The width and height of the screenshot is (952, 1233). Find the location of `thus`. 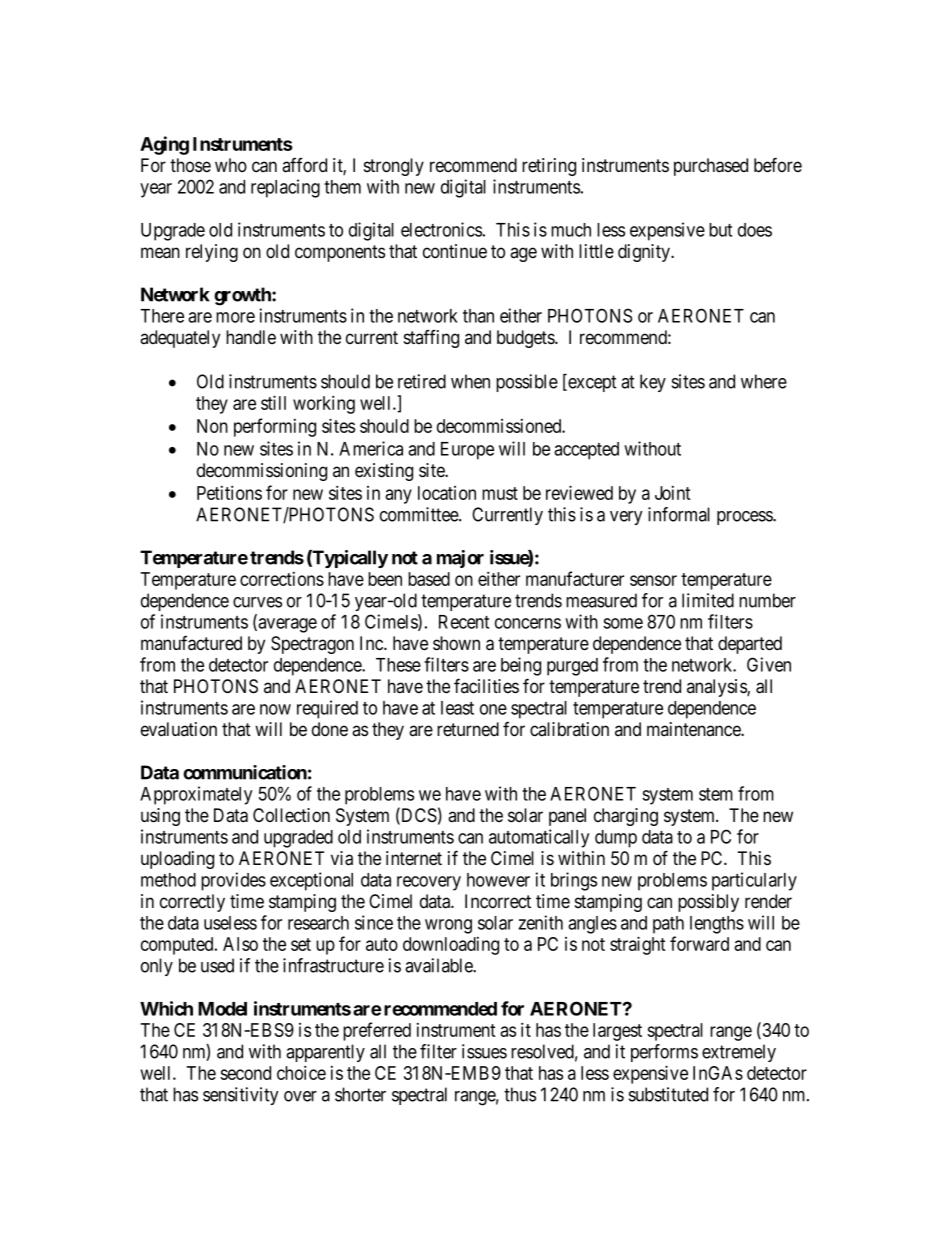

thus is located at coordinates (520, 1094).
